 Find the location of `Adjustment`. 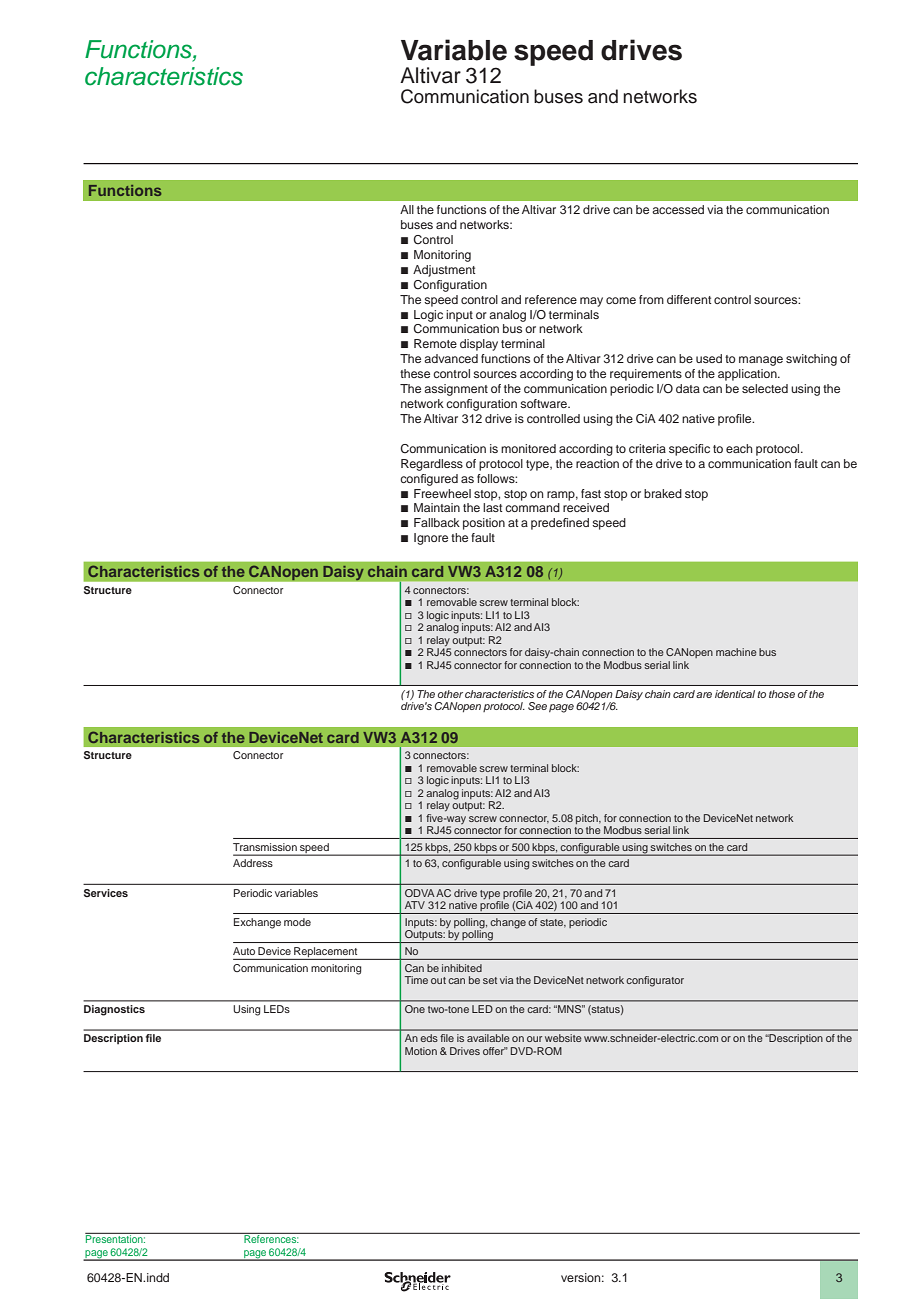

Adjustment is located at coordinates (444, 271).
